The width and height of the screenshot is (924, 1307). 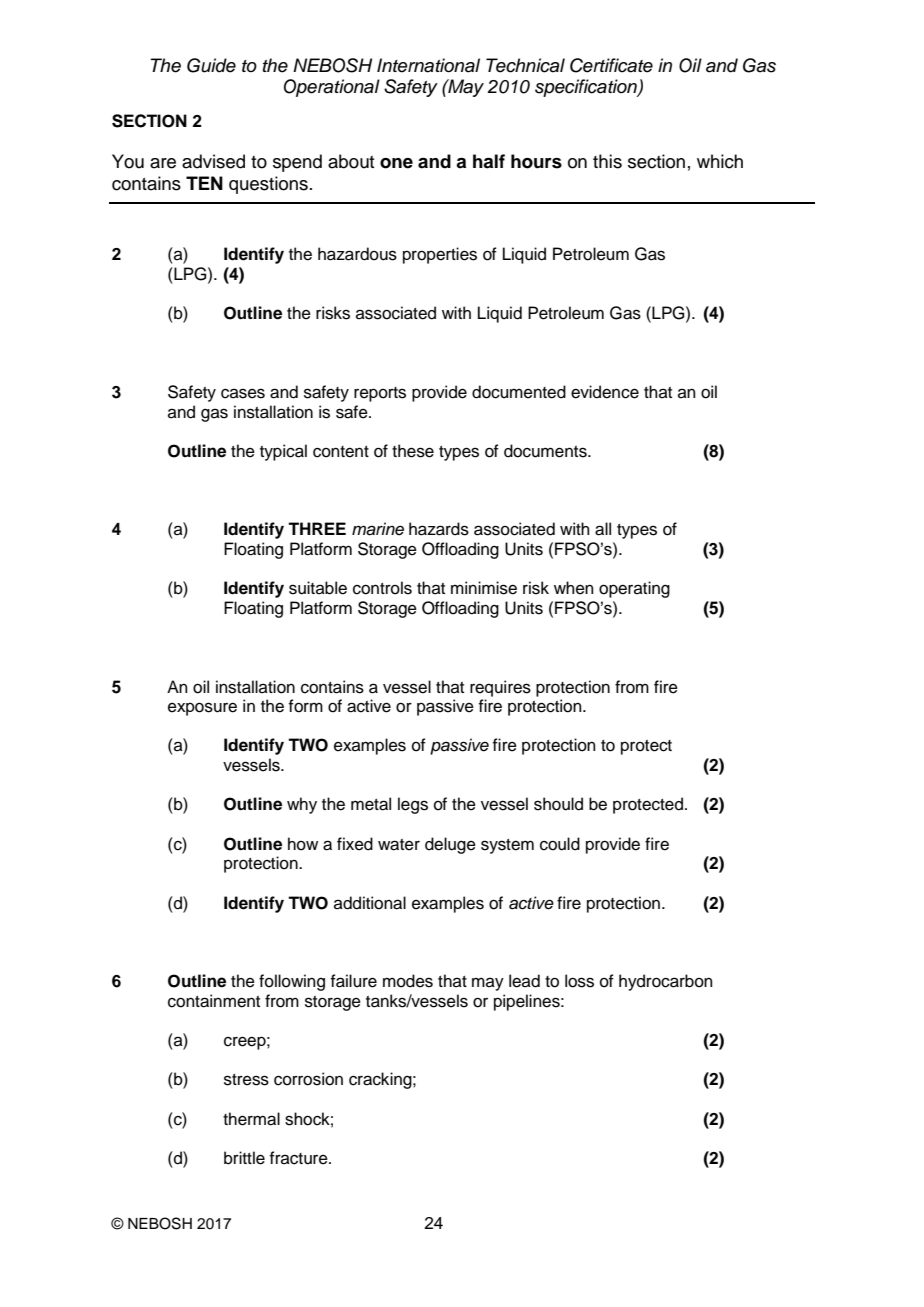 What do you see at coordinates (611, 65) in the screenshot?
I see `Certificate` at bounding box center [611, 65].
